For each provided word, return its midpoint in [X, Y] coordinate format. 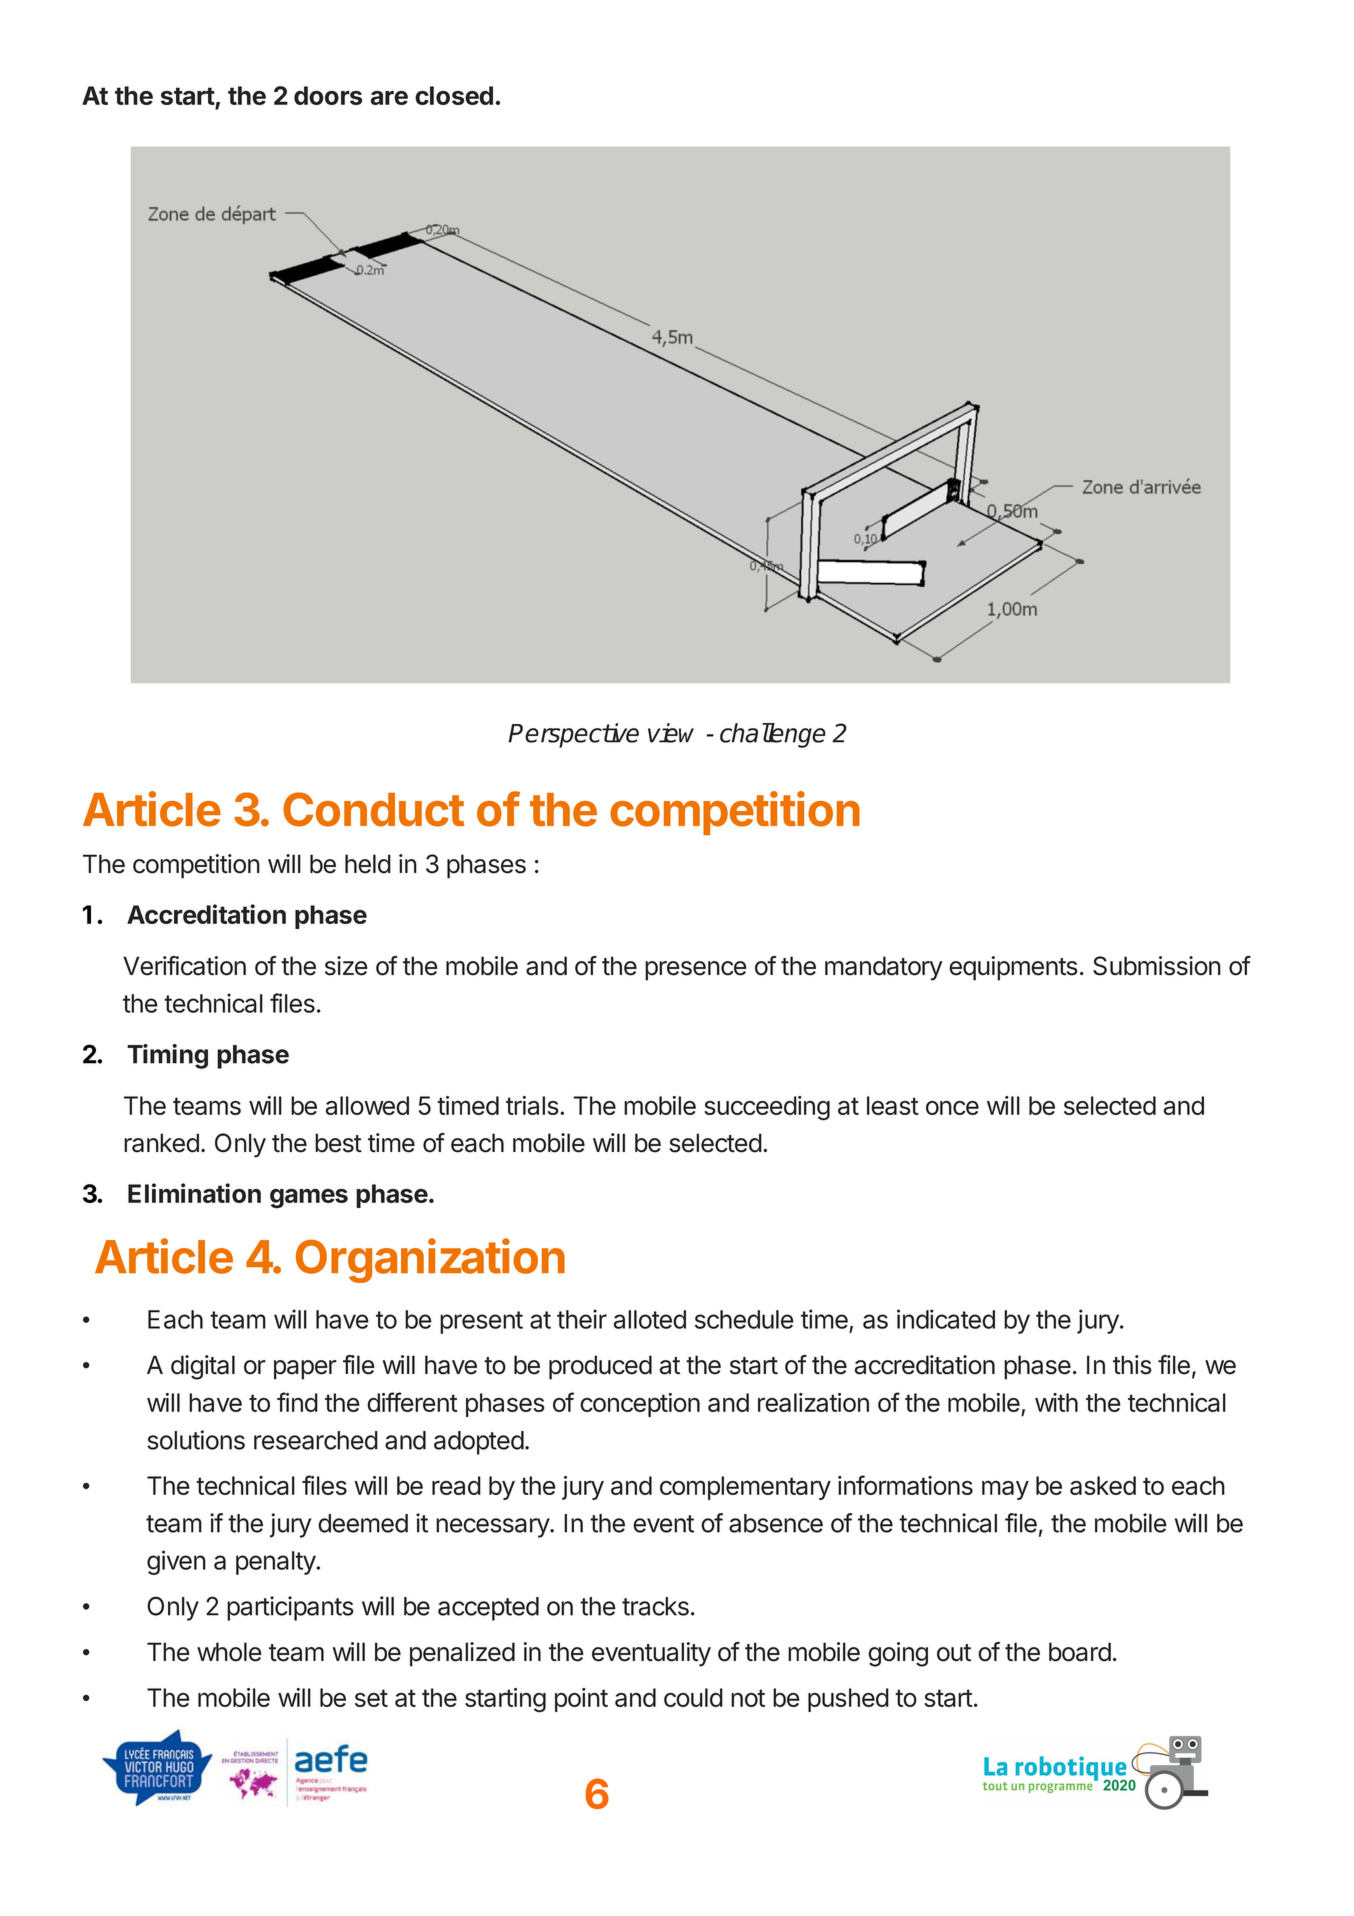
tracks [655, 1606]
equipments [1013, 968]
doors [328, 95]
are [389, 97]
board [1080, 1652]
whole [229, 1652]
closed [454, 95]
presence [696, 971]
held [368, 864]
